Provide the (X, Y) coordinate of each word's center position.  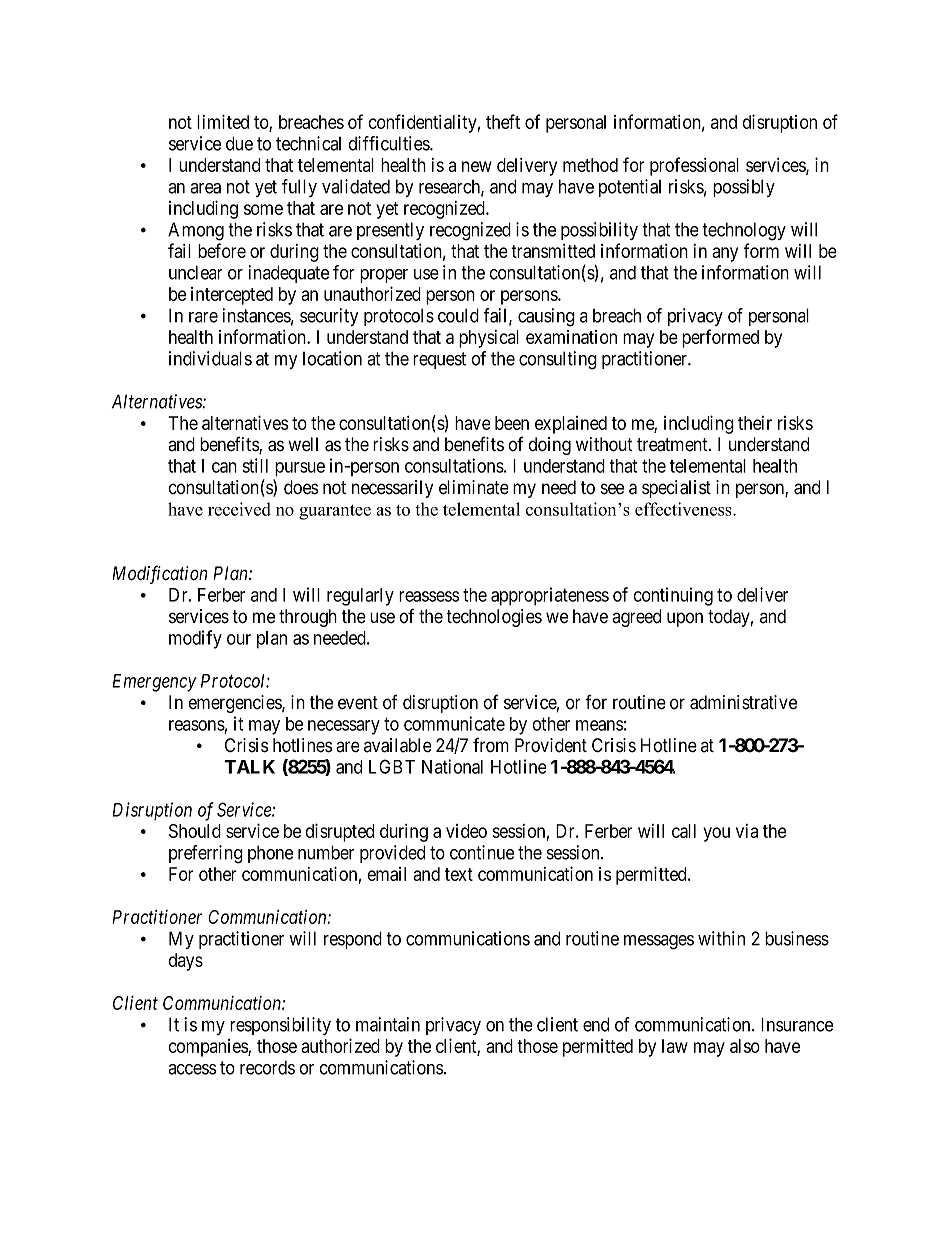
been (512, 423)
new (477, 166)
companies (208, 1048)
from (491, 745)
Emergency (154, 683)
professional (694, 166)
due (239, 143)
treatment (673, 445)
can (224, 467)
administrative (743, 702)
